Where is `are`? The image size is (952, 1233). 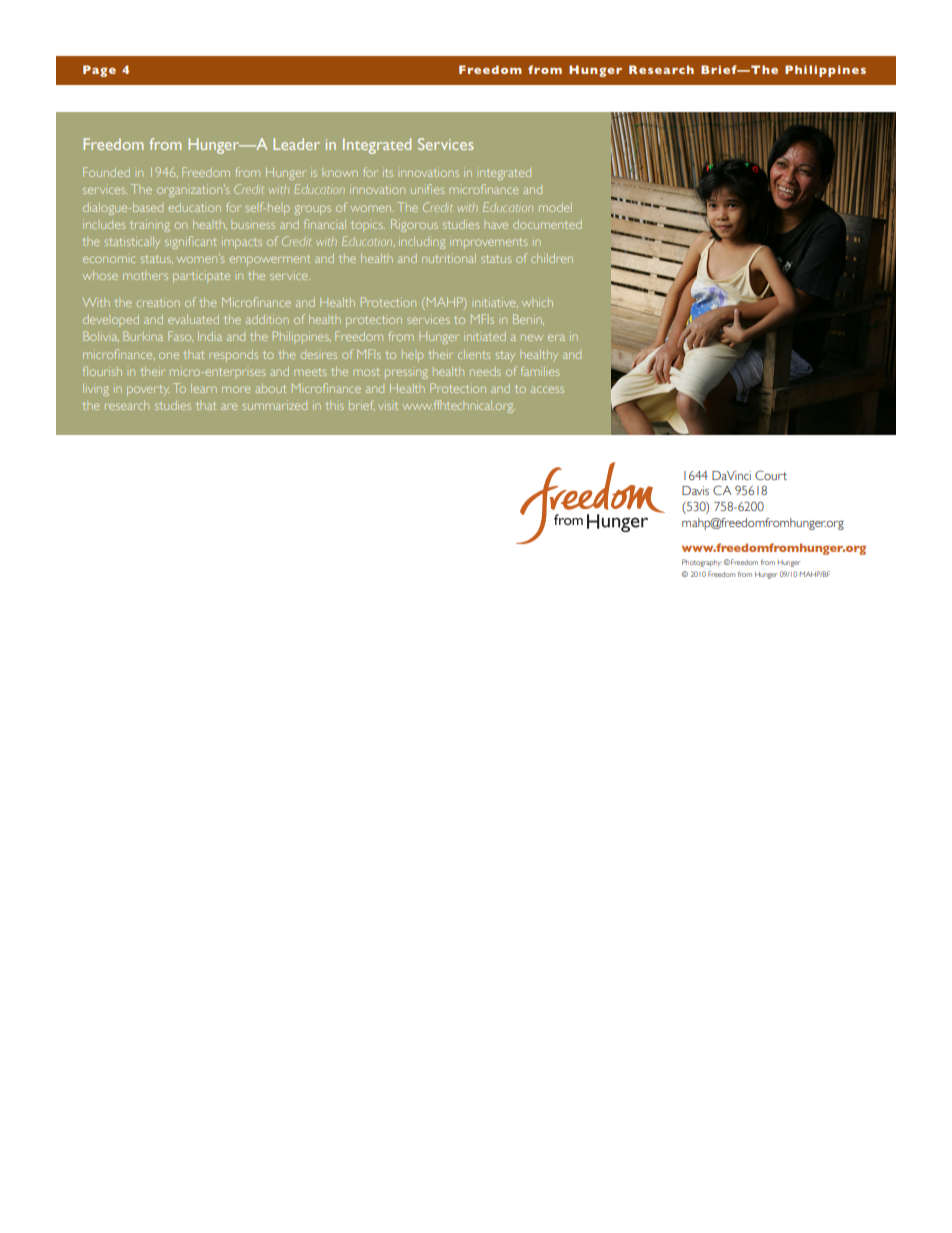 are is located at coordinates (229, 406).
